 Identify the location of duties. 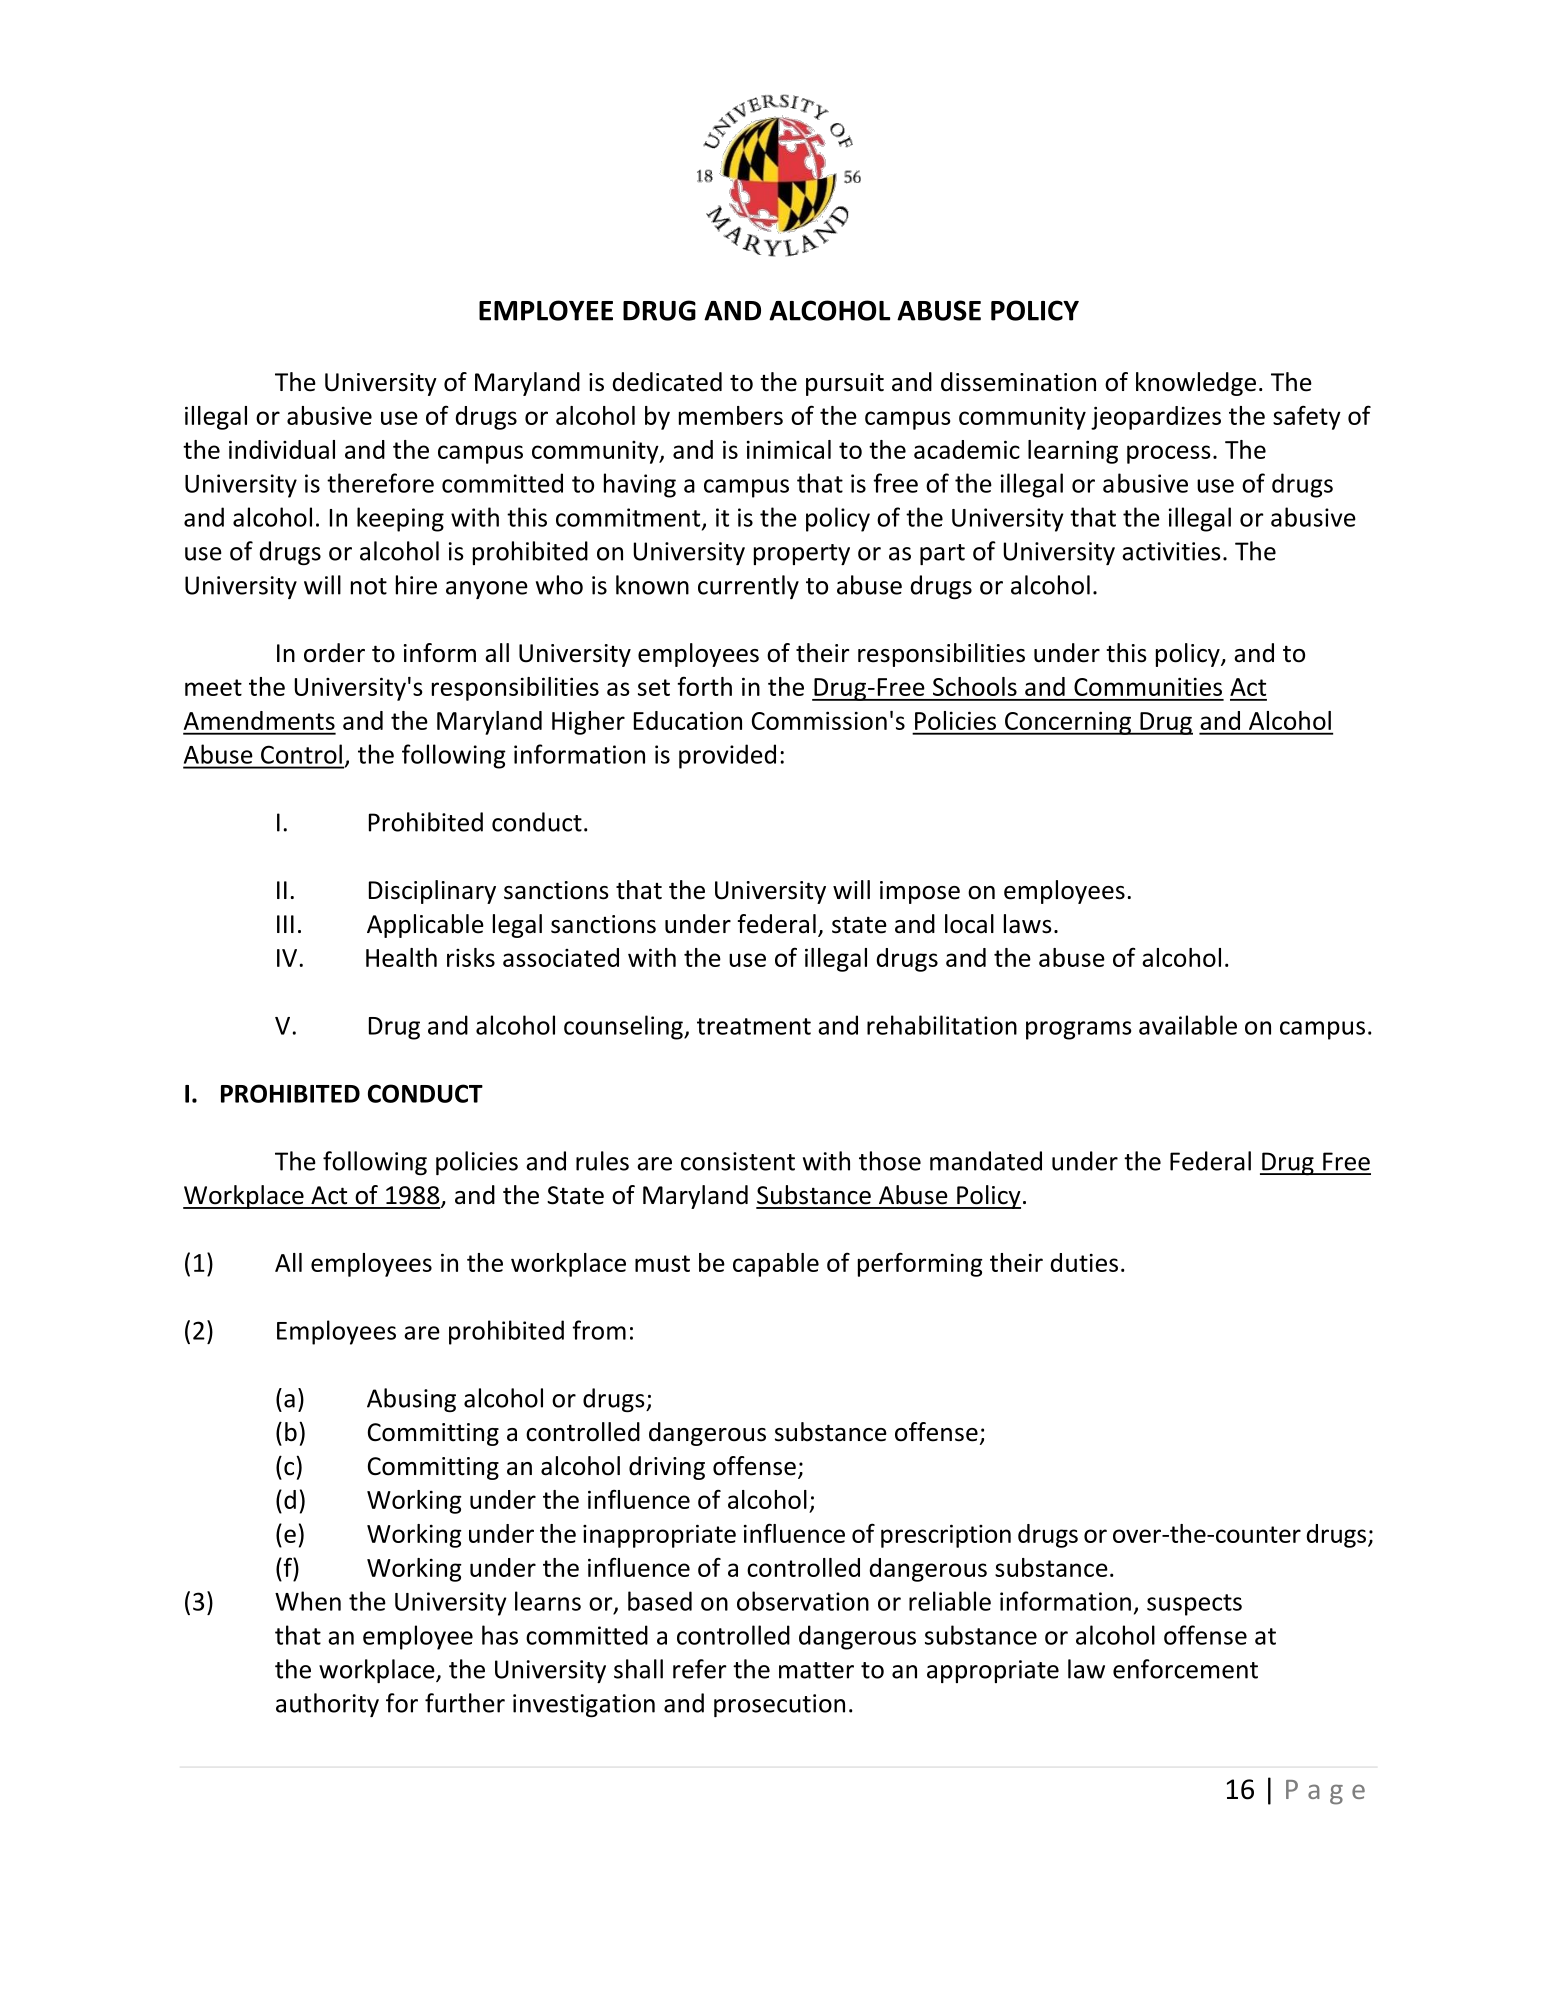
(1084, 1262).
